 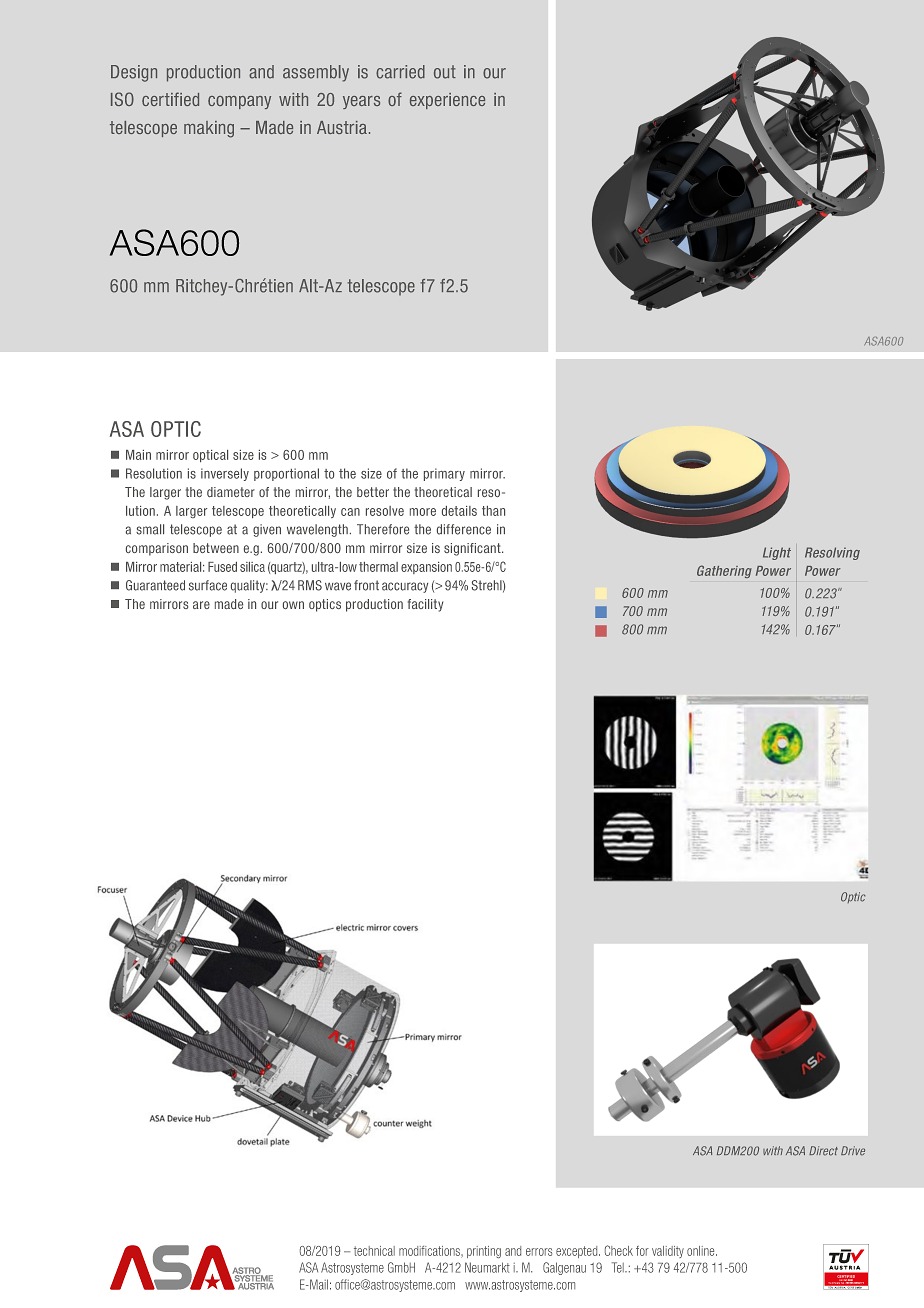 I want to click on company, so click(x=239, y=102).
